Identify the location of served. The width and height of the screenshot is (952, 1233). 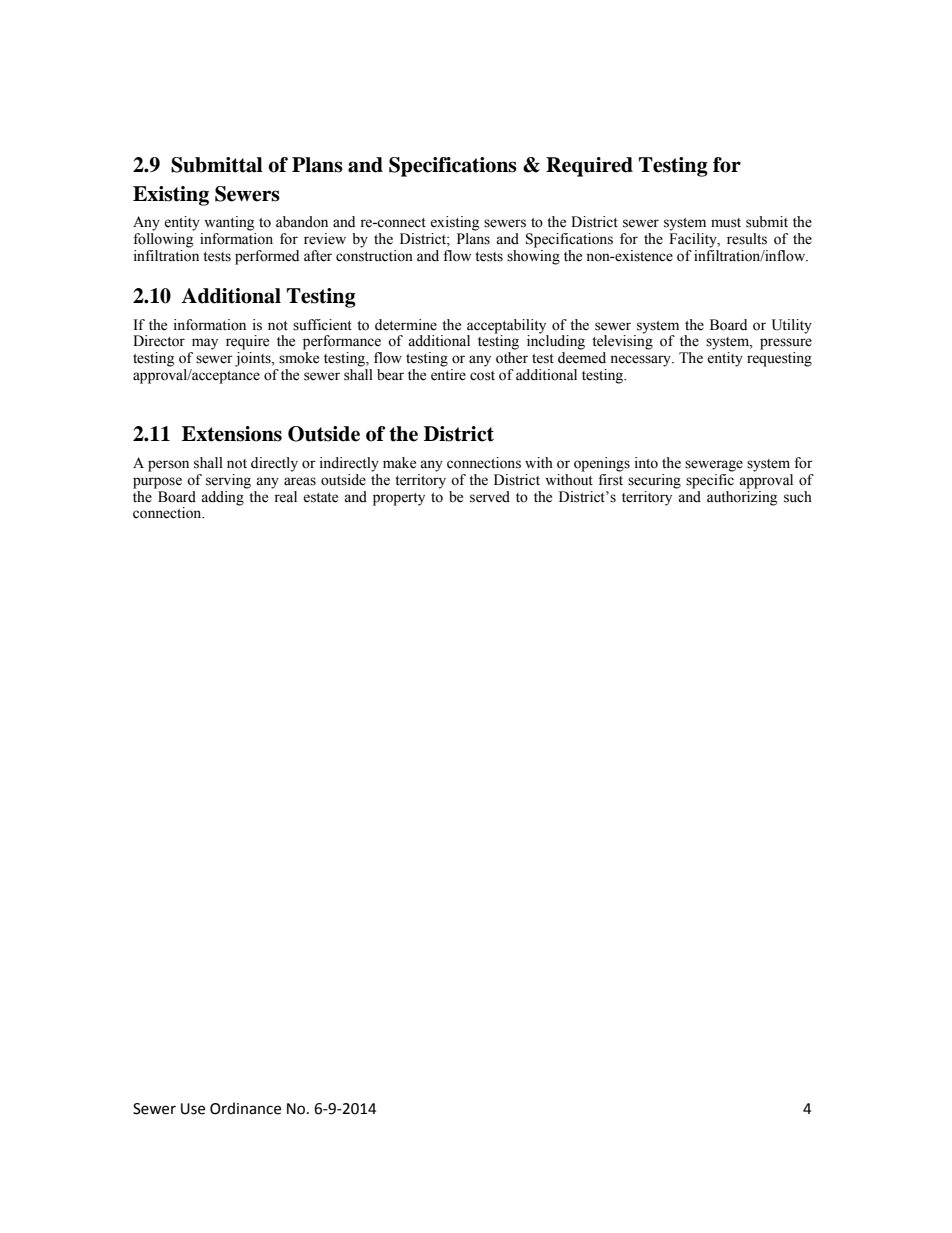
(490, 497).
